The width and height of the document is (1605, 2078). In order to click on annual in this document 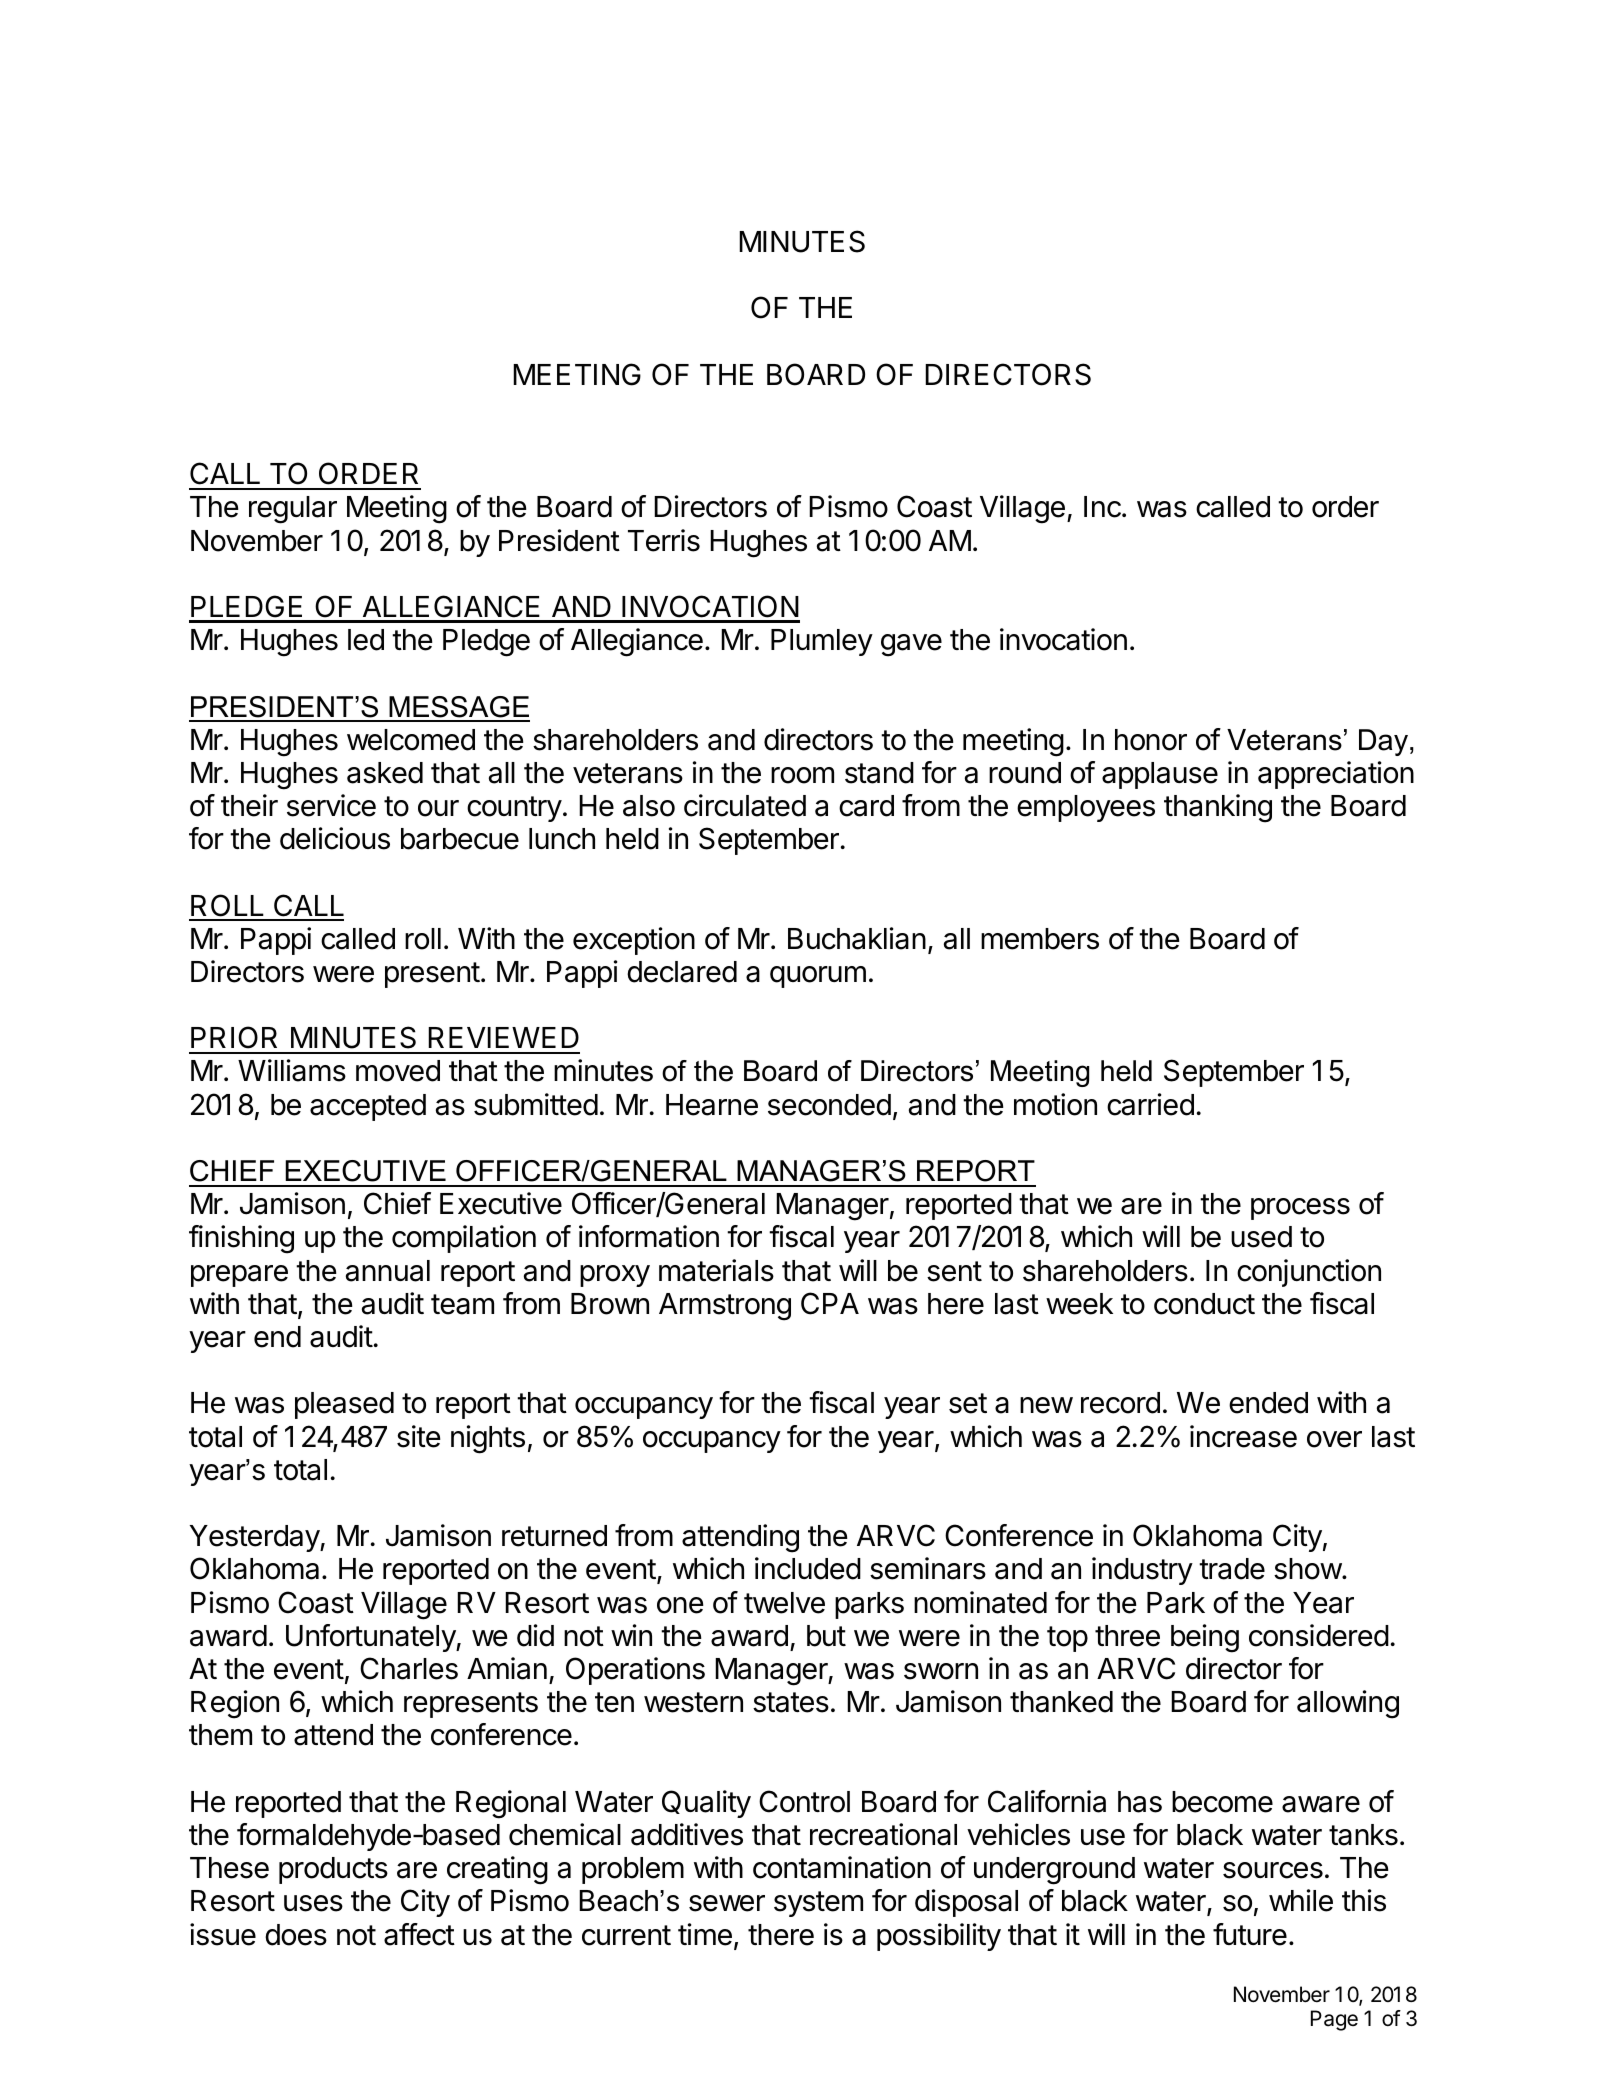, I will do `click(388, 1271)`.
